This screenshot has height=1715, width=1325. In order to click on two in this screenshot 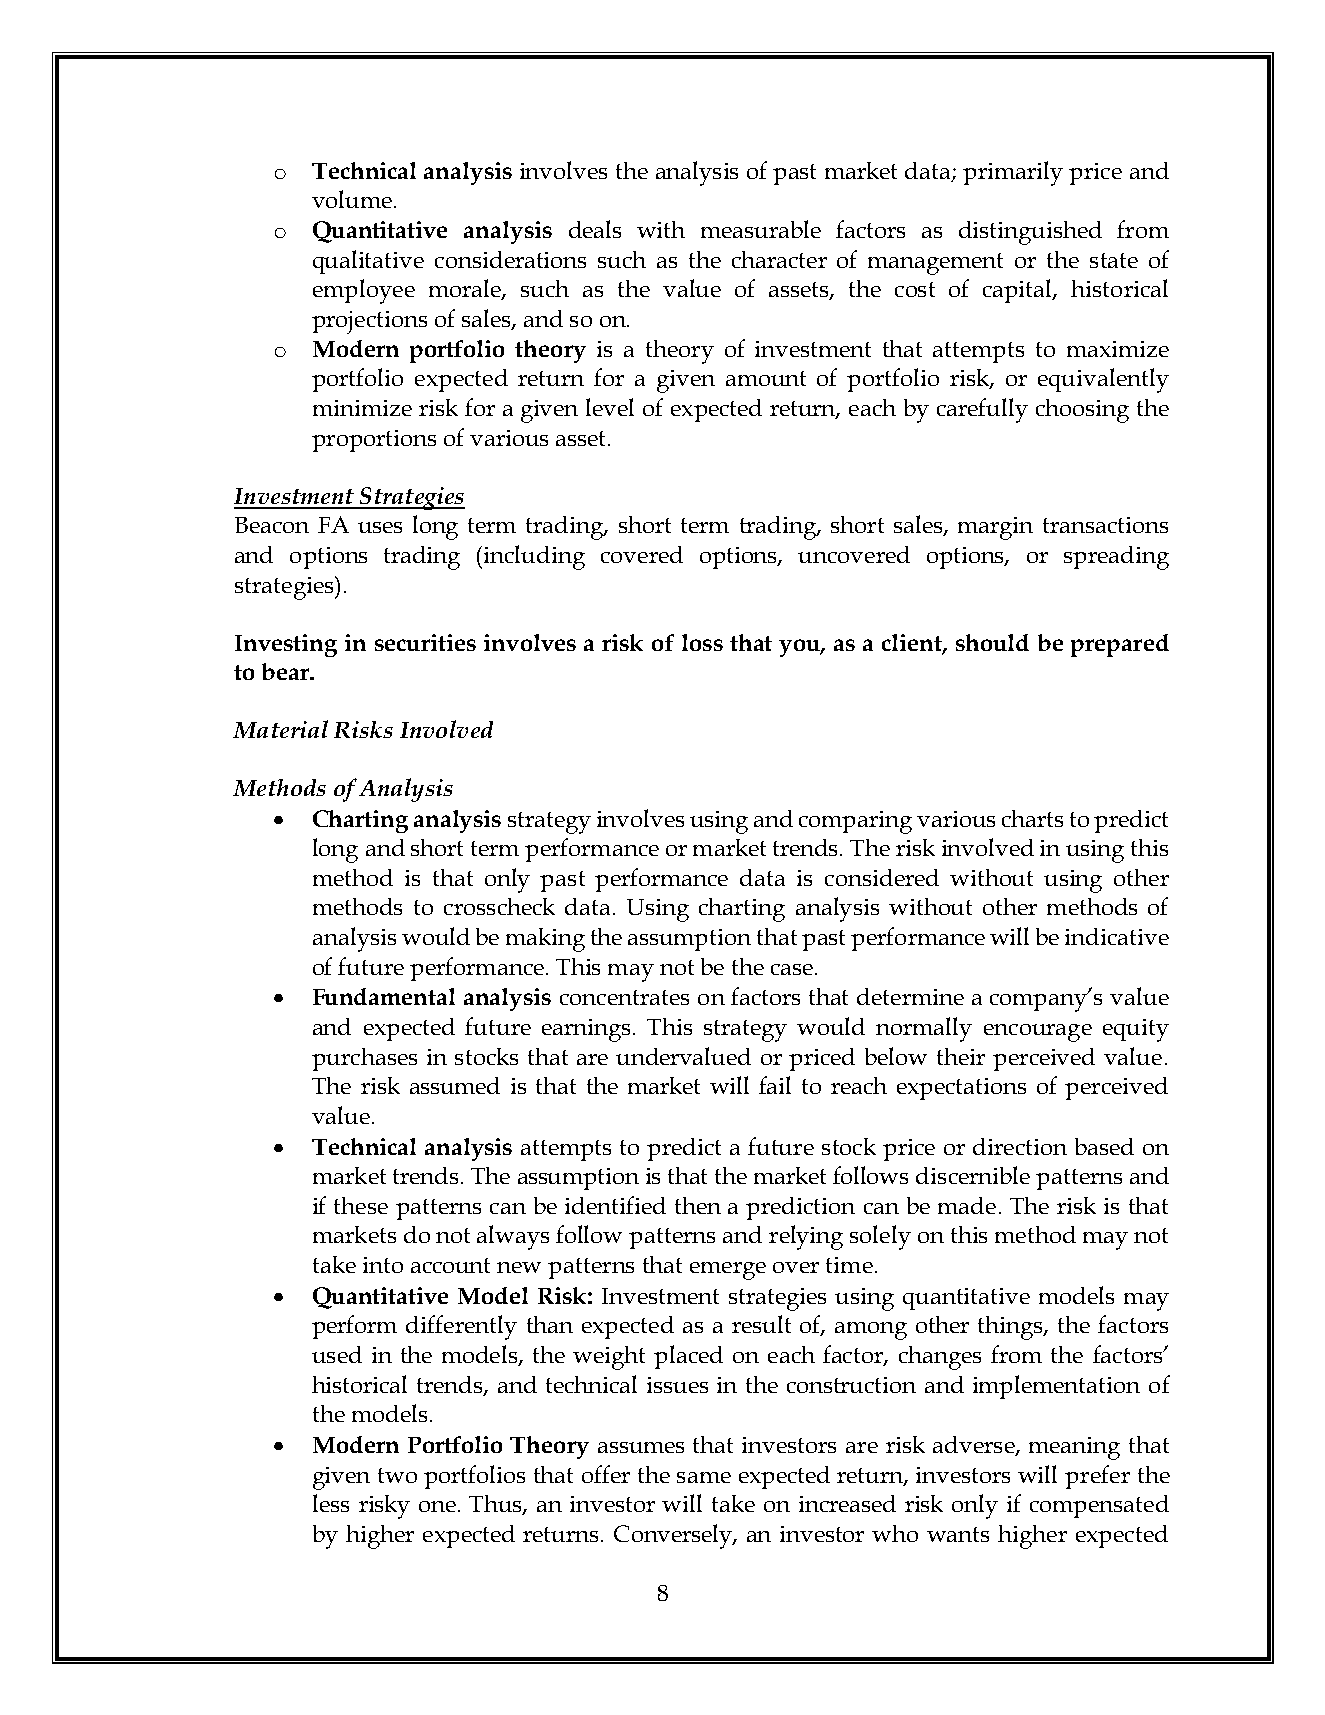, I will do `click(397, 1475)`.
